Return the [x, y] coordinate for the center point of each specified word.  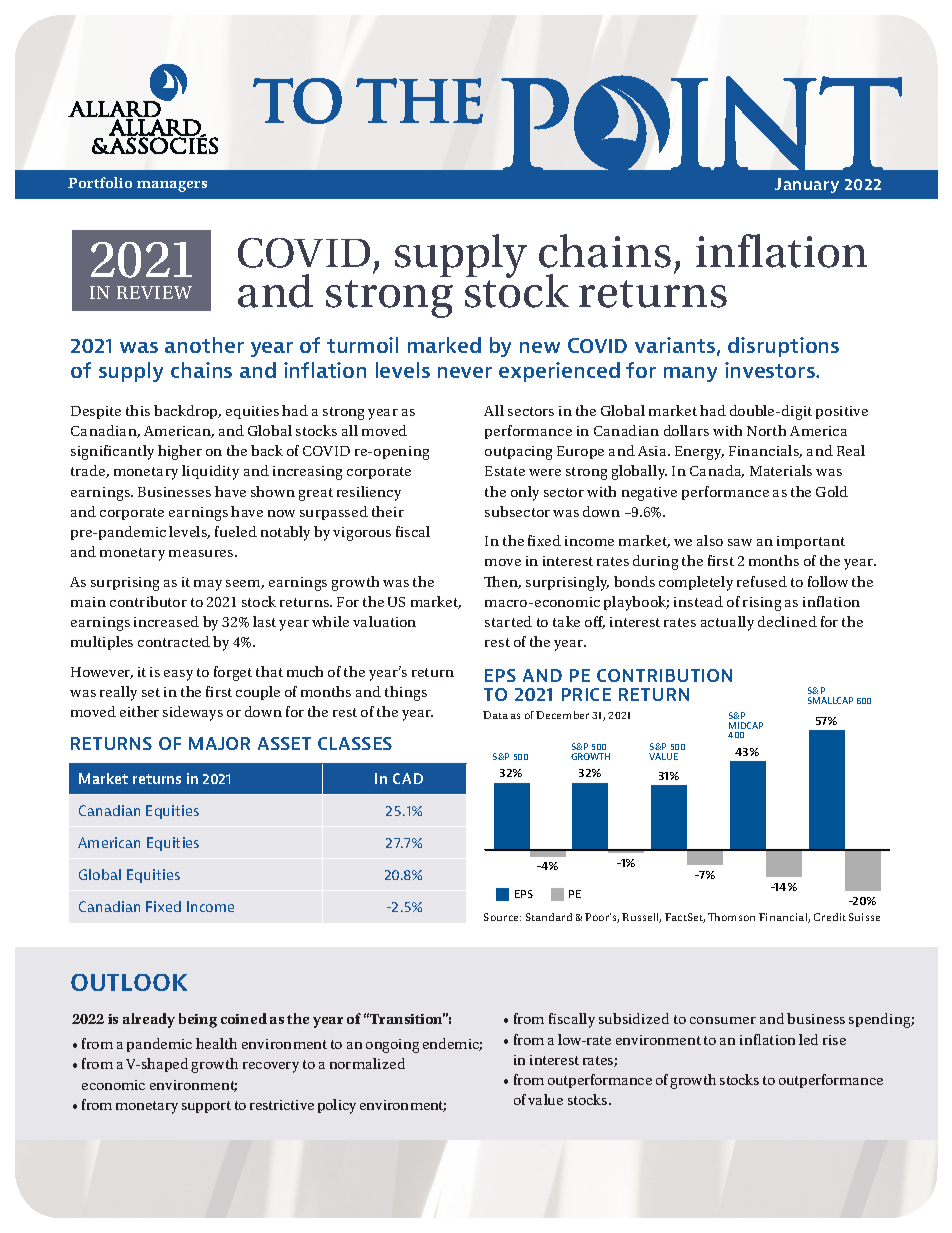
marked [444, 345]
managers [172, 186]
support [206, 1107]
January [807, 185]
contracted [174, 641]
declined [787, 621]
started [508, 621]
